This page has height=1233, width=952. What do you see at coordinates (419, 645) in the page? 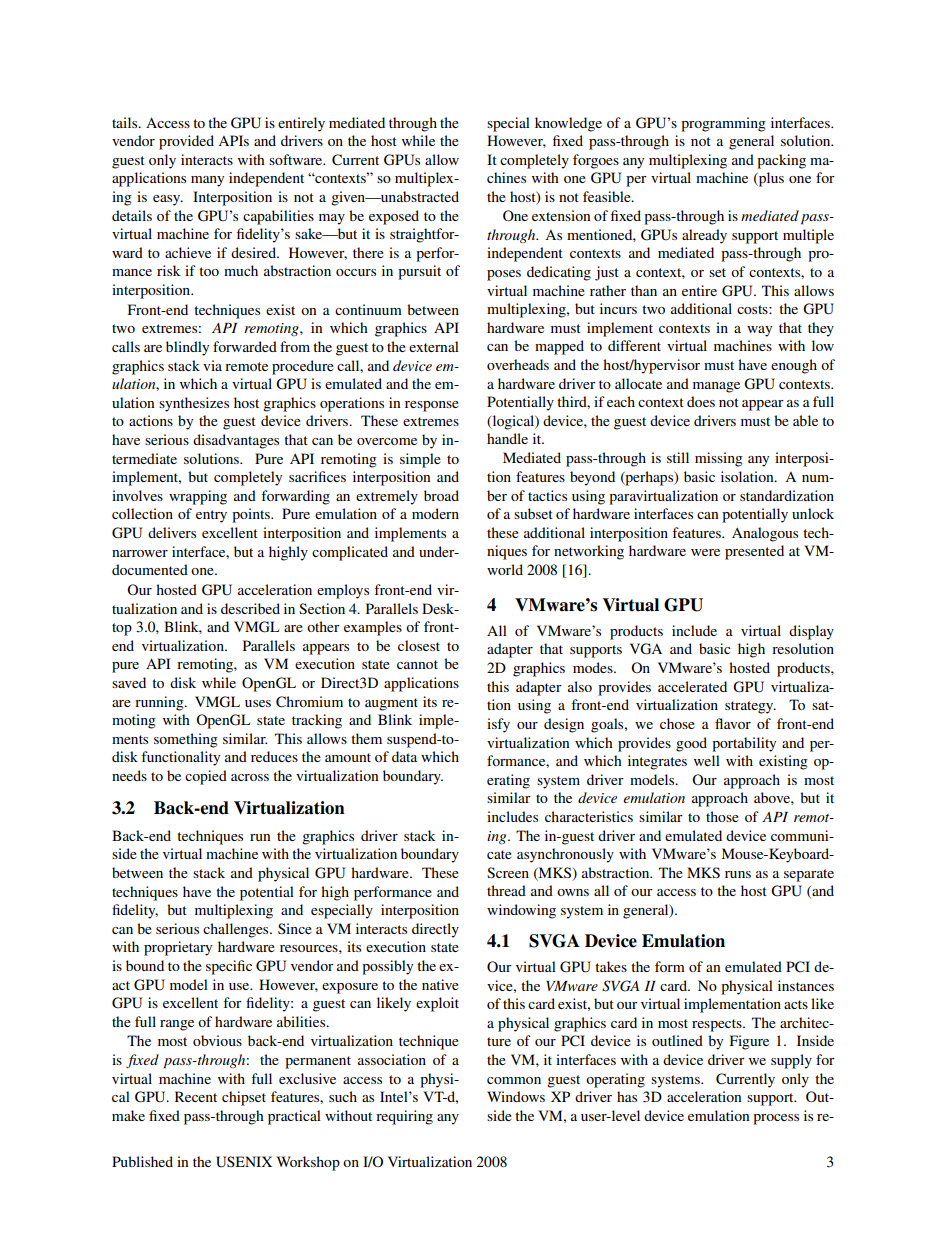
I see `closest` at bounding box center [419, 645].
